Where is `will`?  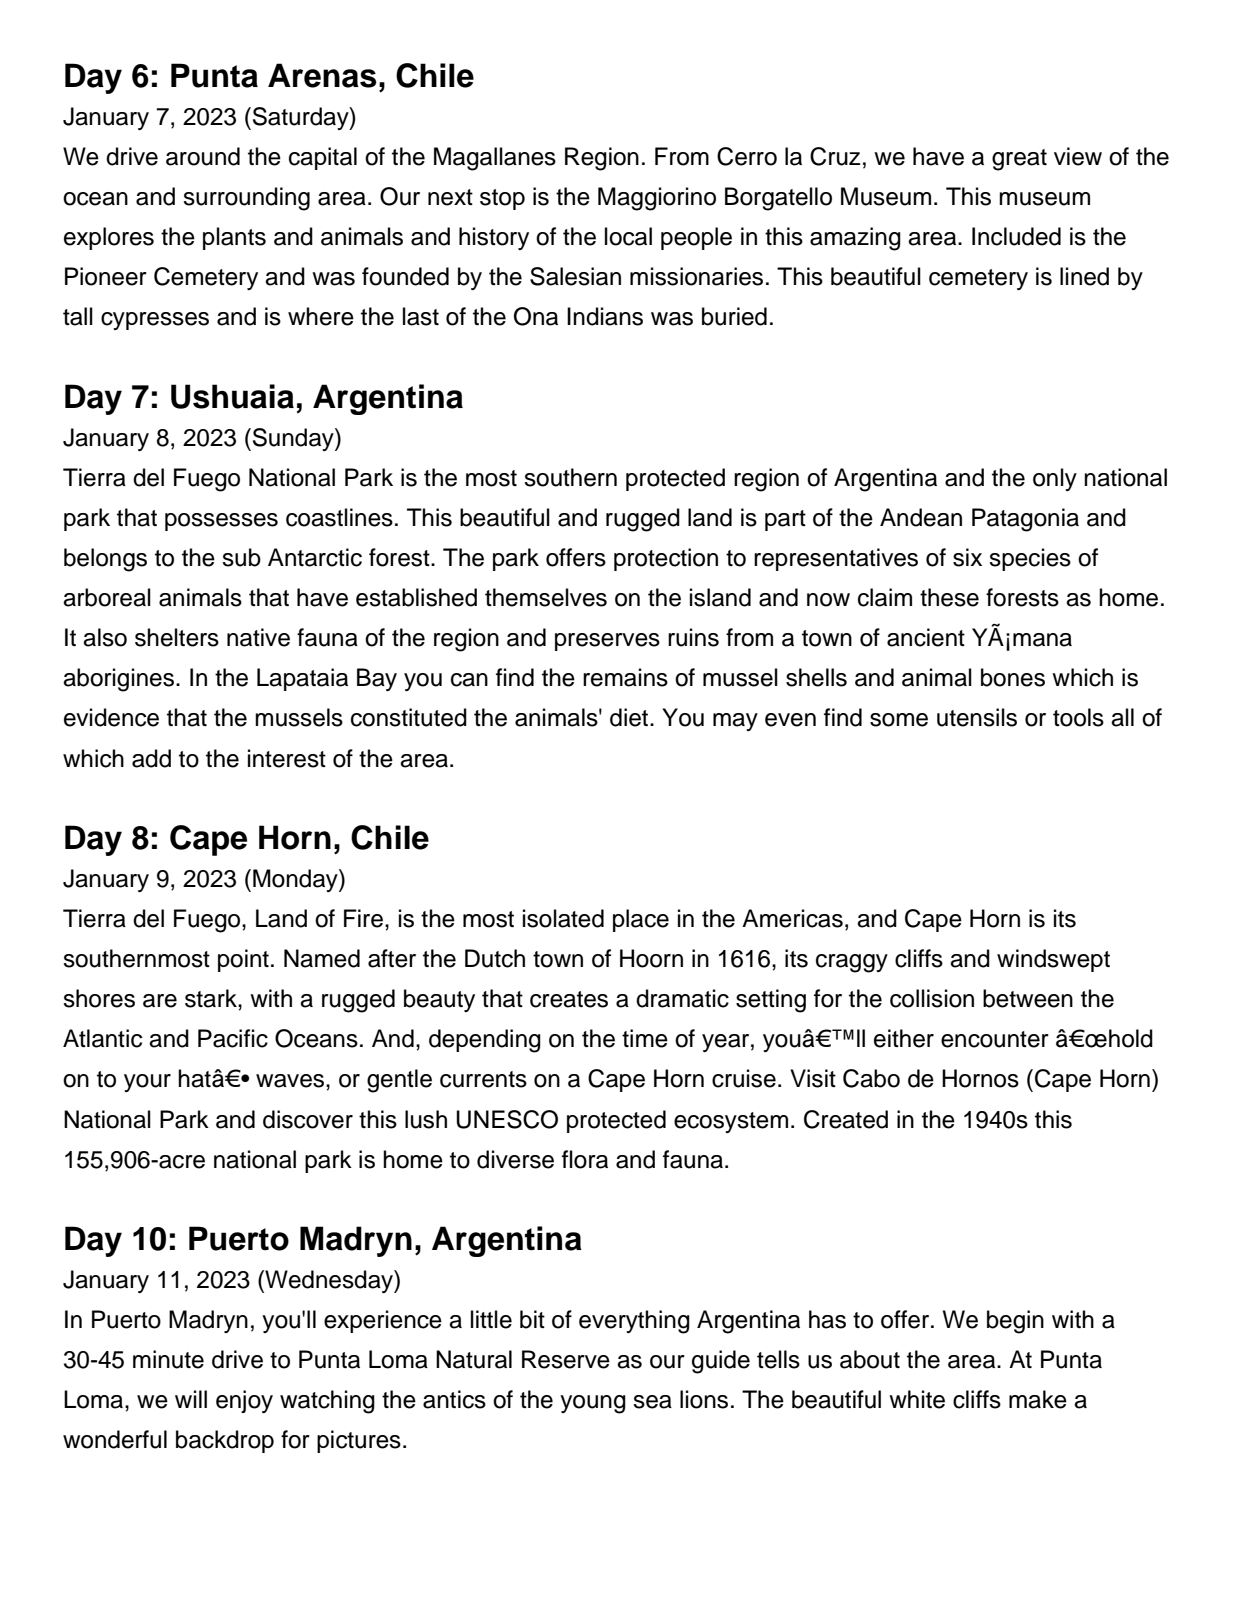 will is located at coordinates (191, 1399).
